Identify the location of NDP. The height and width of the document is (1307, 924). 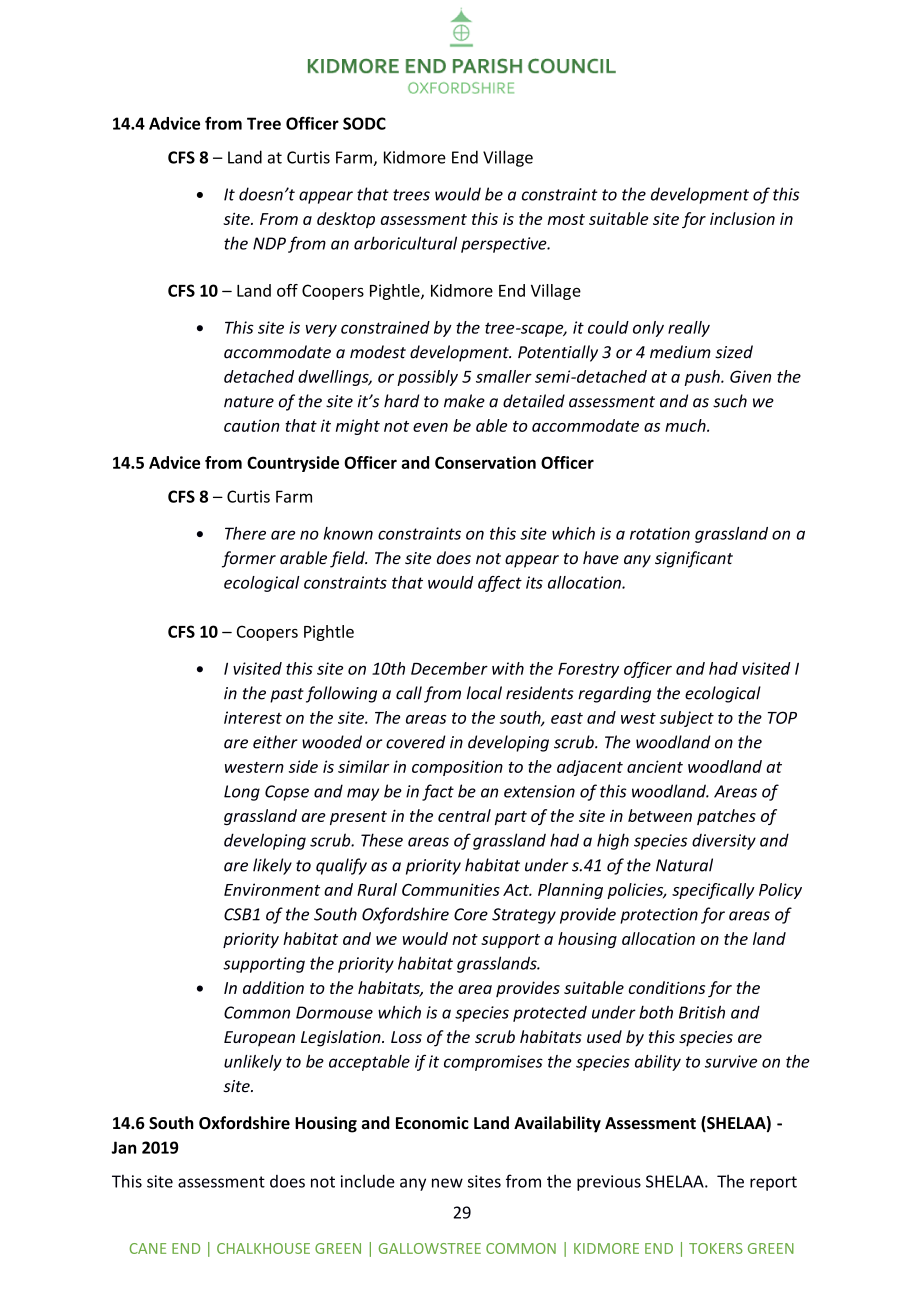
(269, 243).
